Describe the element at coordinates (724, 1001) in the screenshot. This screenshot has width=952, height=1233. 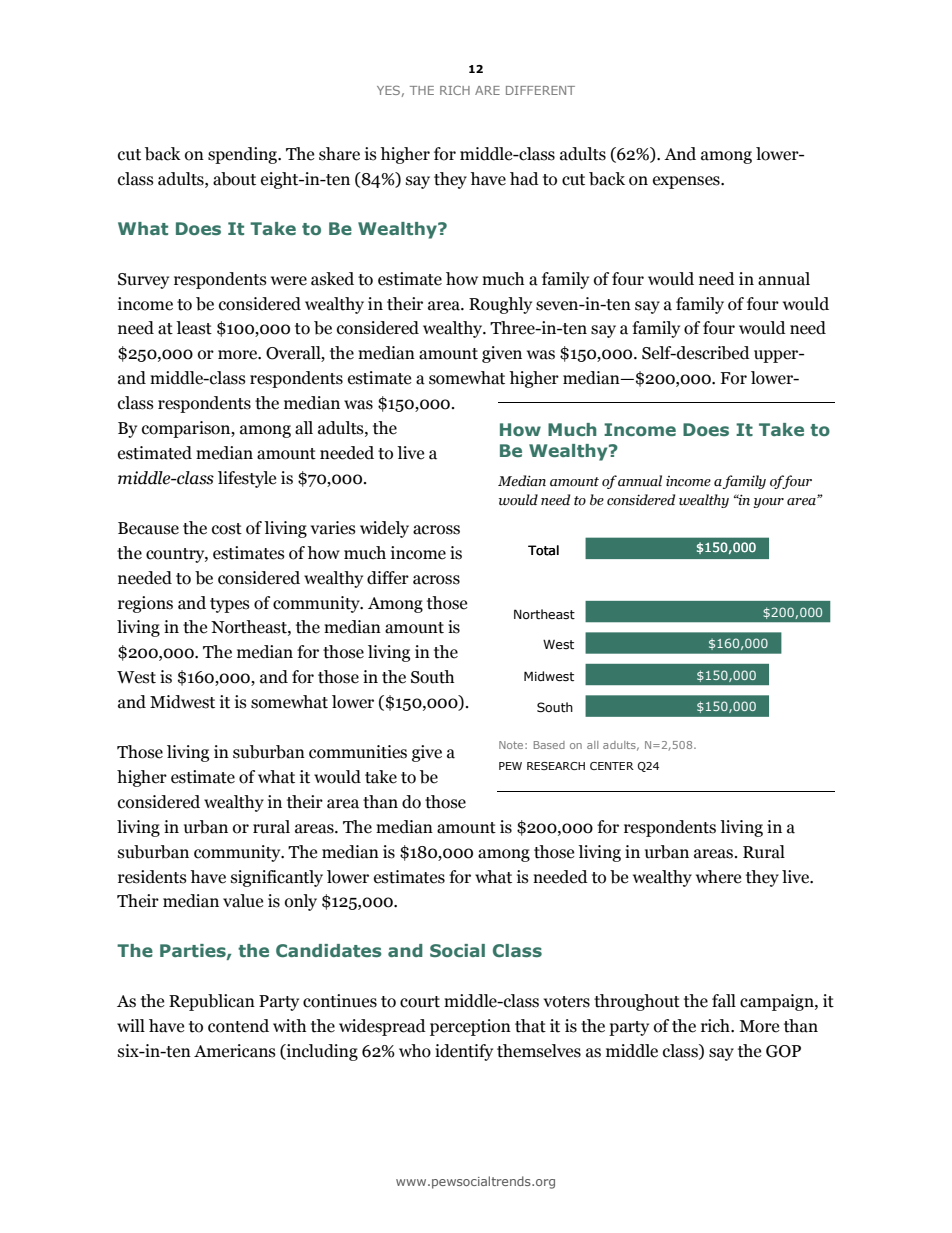
I see `fall` at that location.
